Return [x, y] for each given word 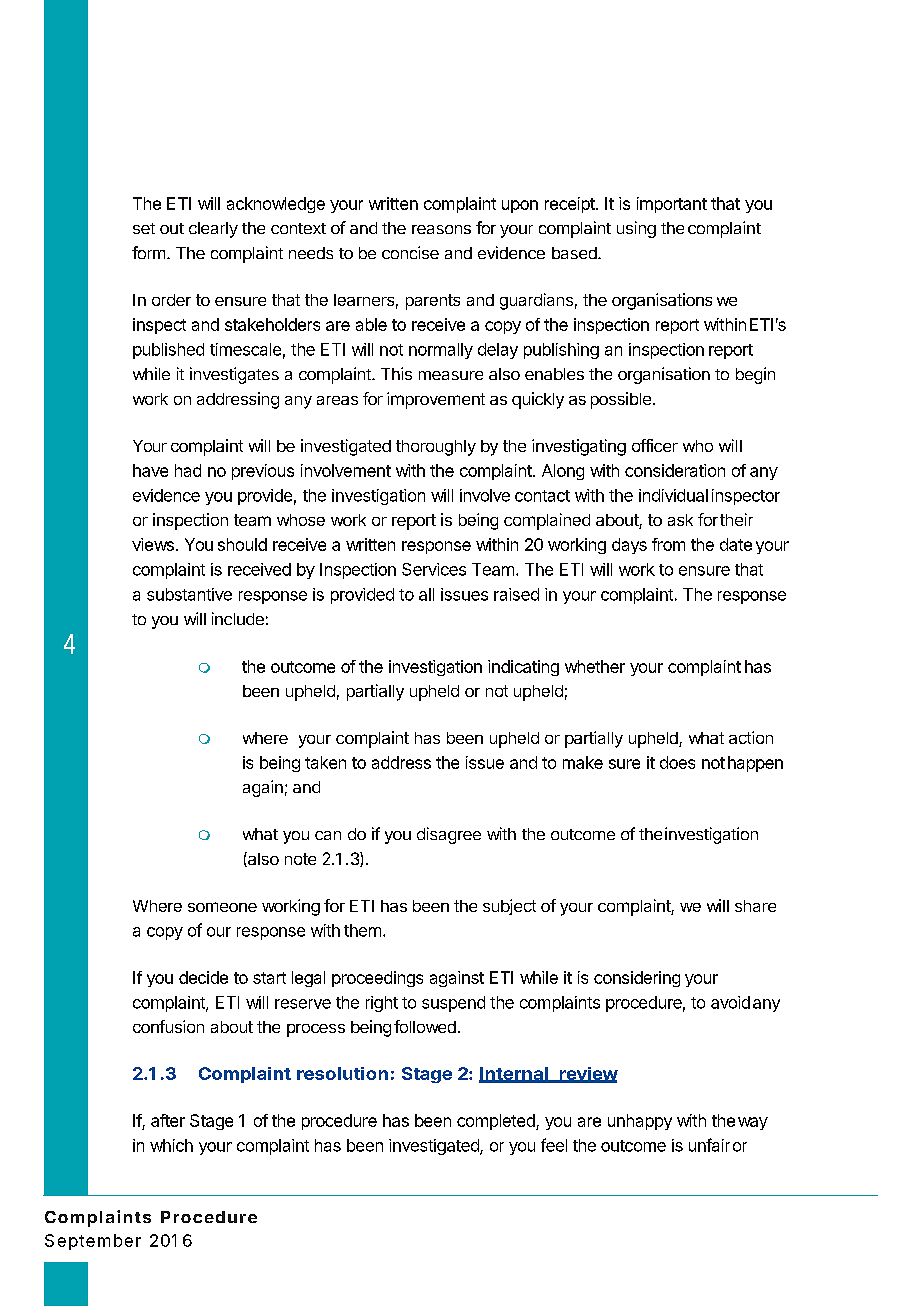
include [238, 618]
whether [595, 666]
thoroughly [436, 448]
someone [222, 907]
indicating [523, 668]
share [755, 906]
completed [497, 1122]
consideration [675, 470]
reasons [441, 229]
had [188, 470]
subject [509, 907]
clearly [213, 230]
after [168, 1120]
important [672, 205]
